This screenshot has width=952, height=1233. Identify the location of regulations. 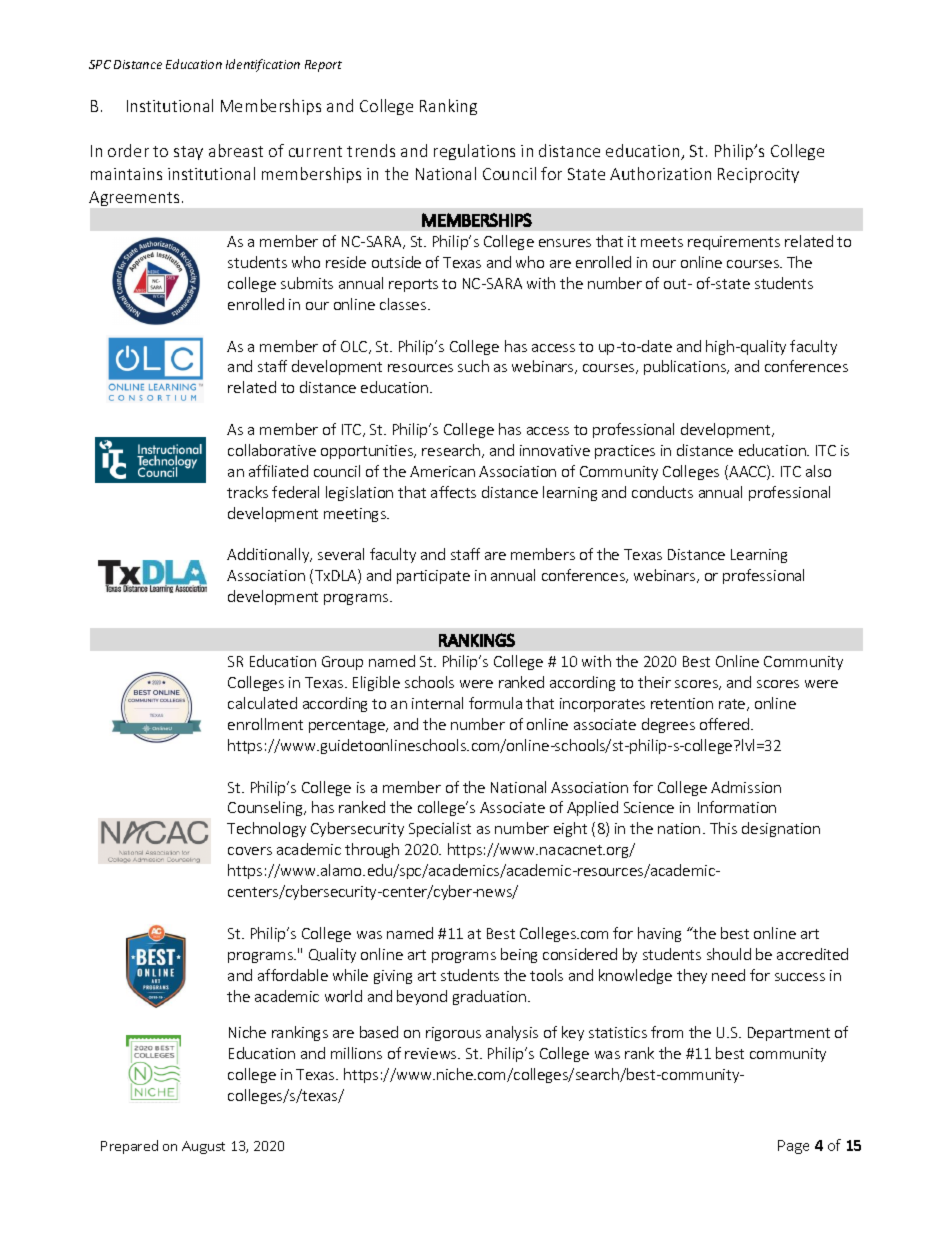
(474, 152).
